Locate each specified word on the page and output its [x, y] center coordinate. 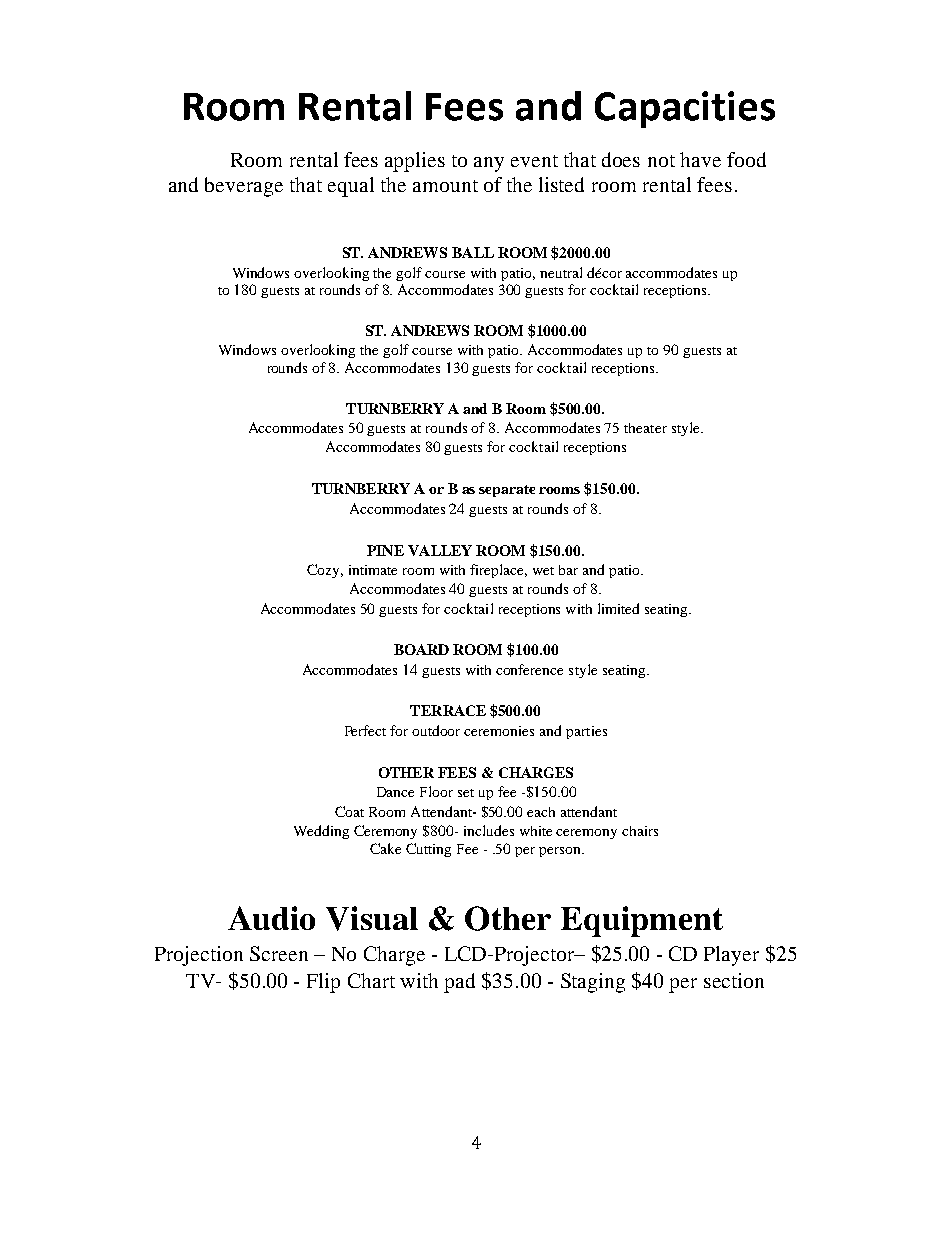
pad [459, 983]
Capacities [685, 109]
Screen [279, 953]
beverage [244, 187]
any [489, 164]
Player [731, 956]
